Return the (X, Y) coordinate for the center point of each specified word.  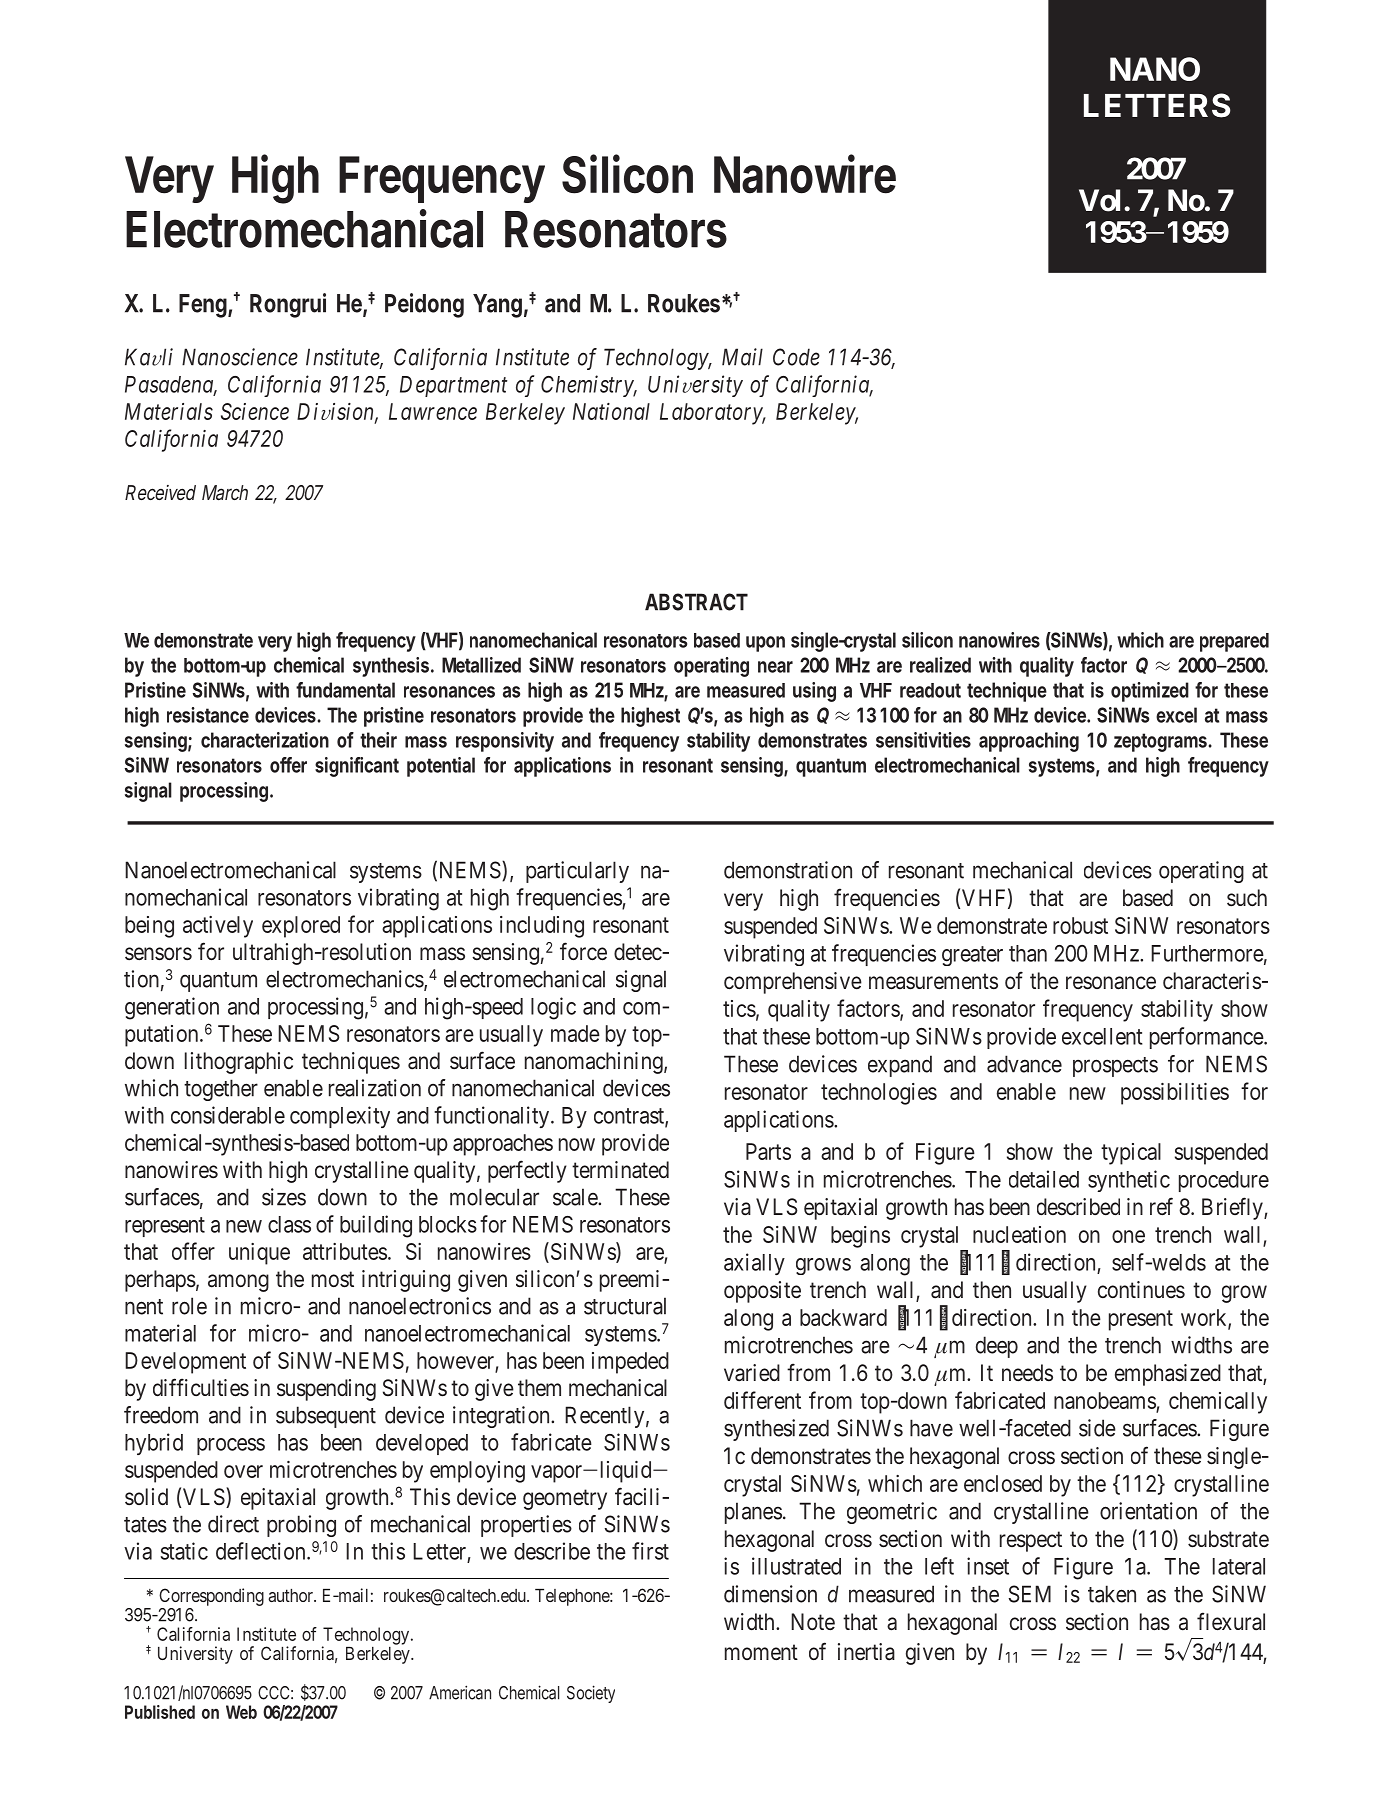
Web (241, 1712)
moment (761, 1652)
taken (1112, 1594)
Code (796, 357)
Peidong (424, 305)
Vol (1099, 200)
